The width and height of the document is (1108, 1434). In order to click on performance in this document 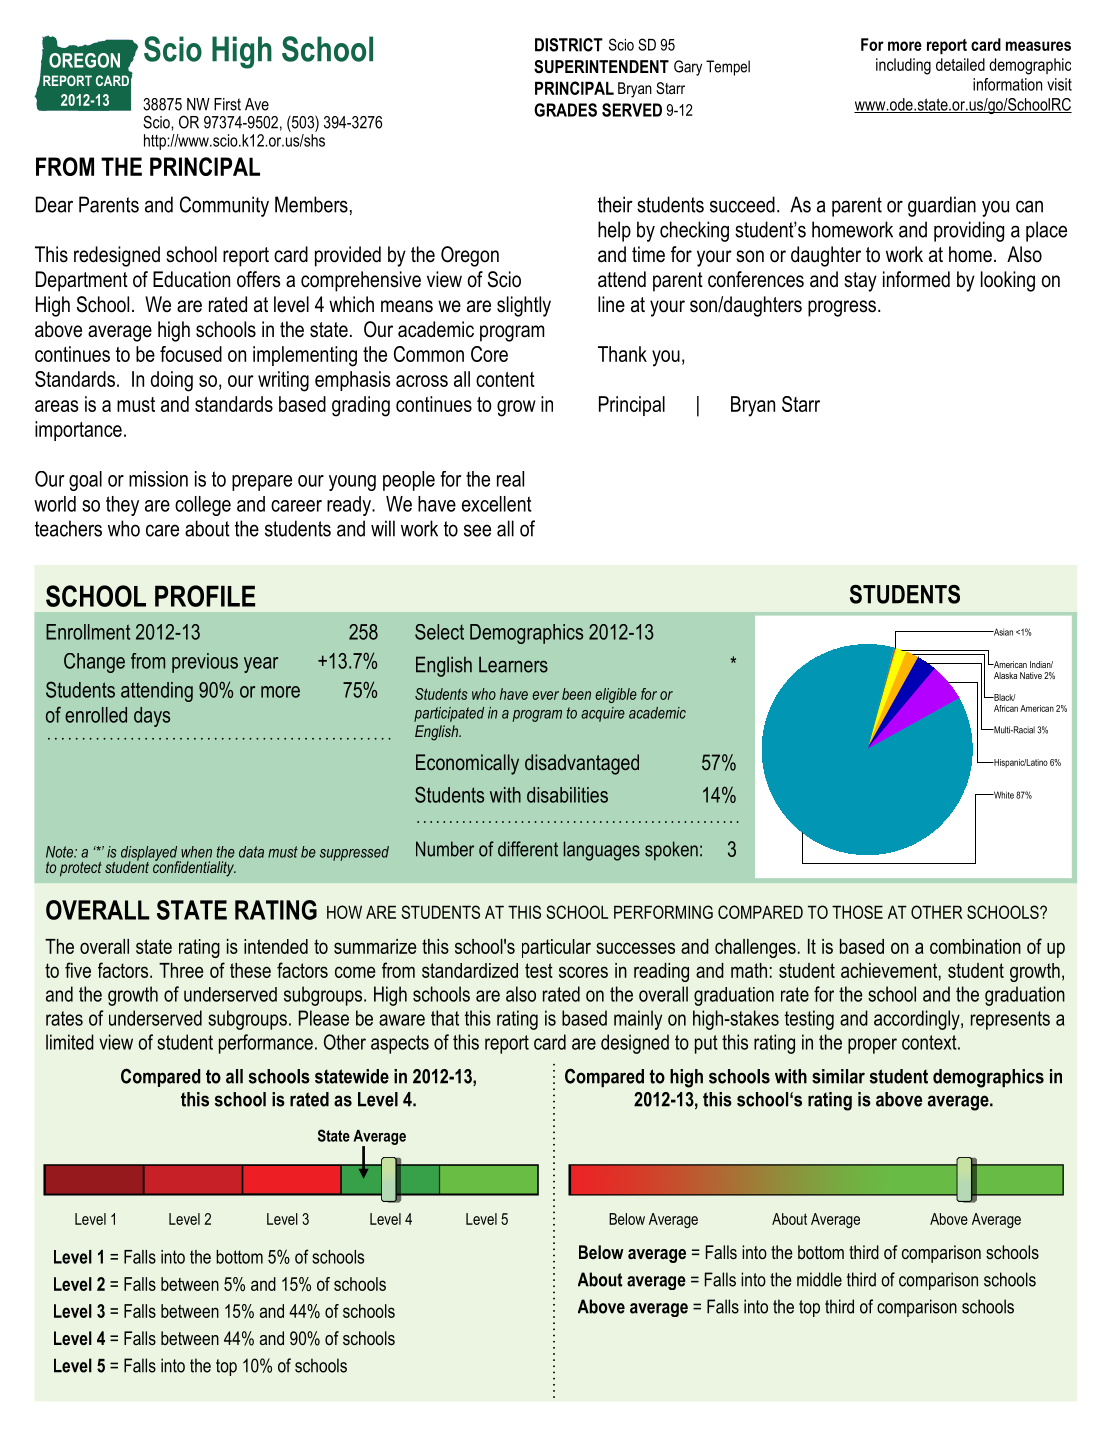, I will do `click(266, 1044)`.
